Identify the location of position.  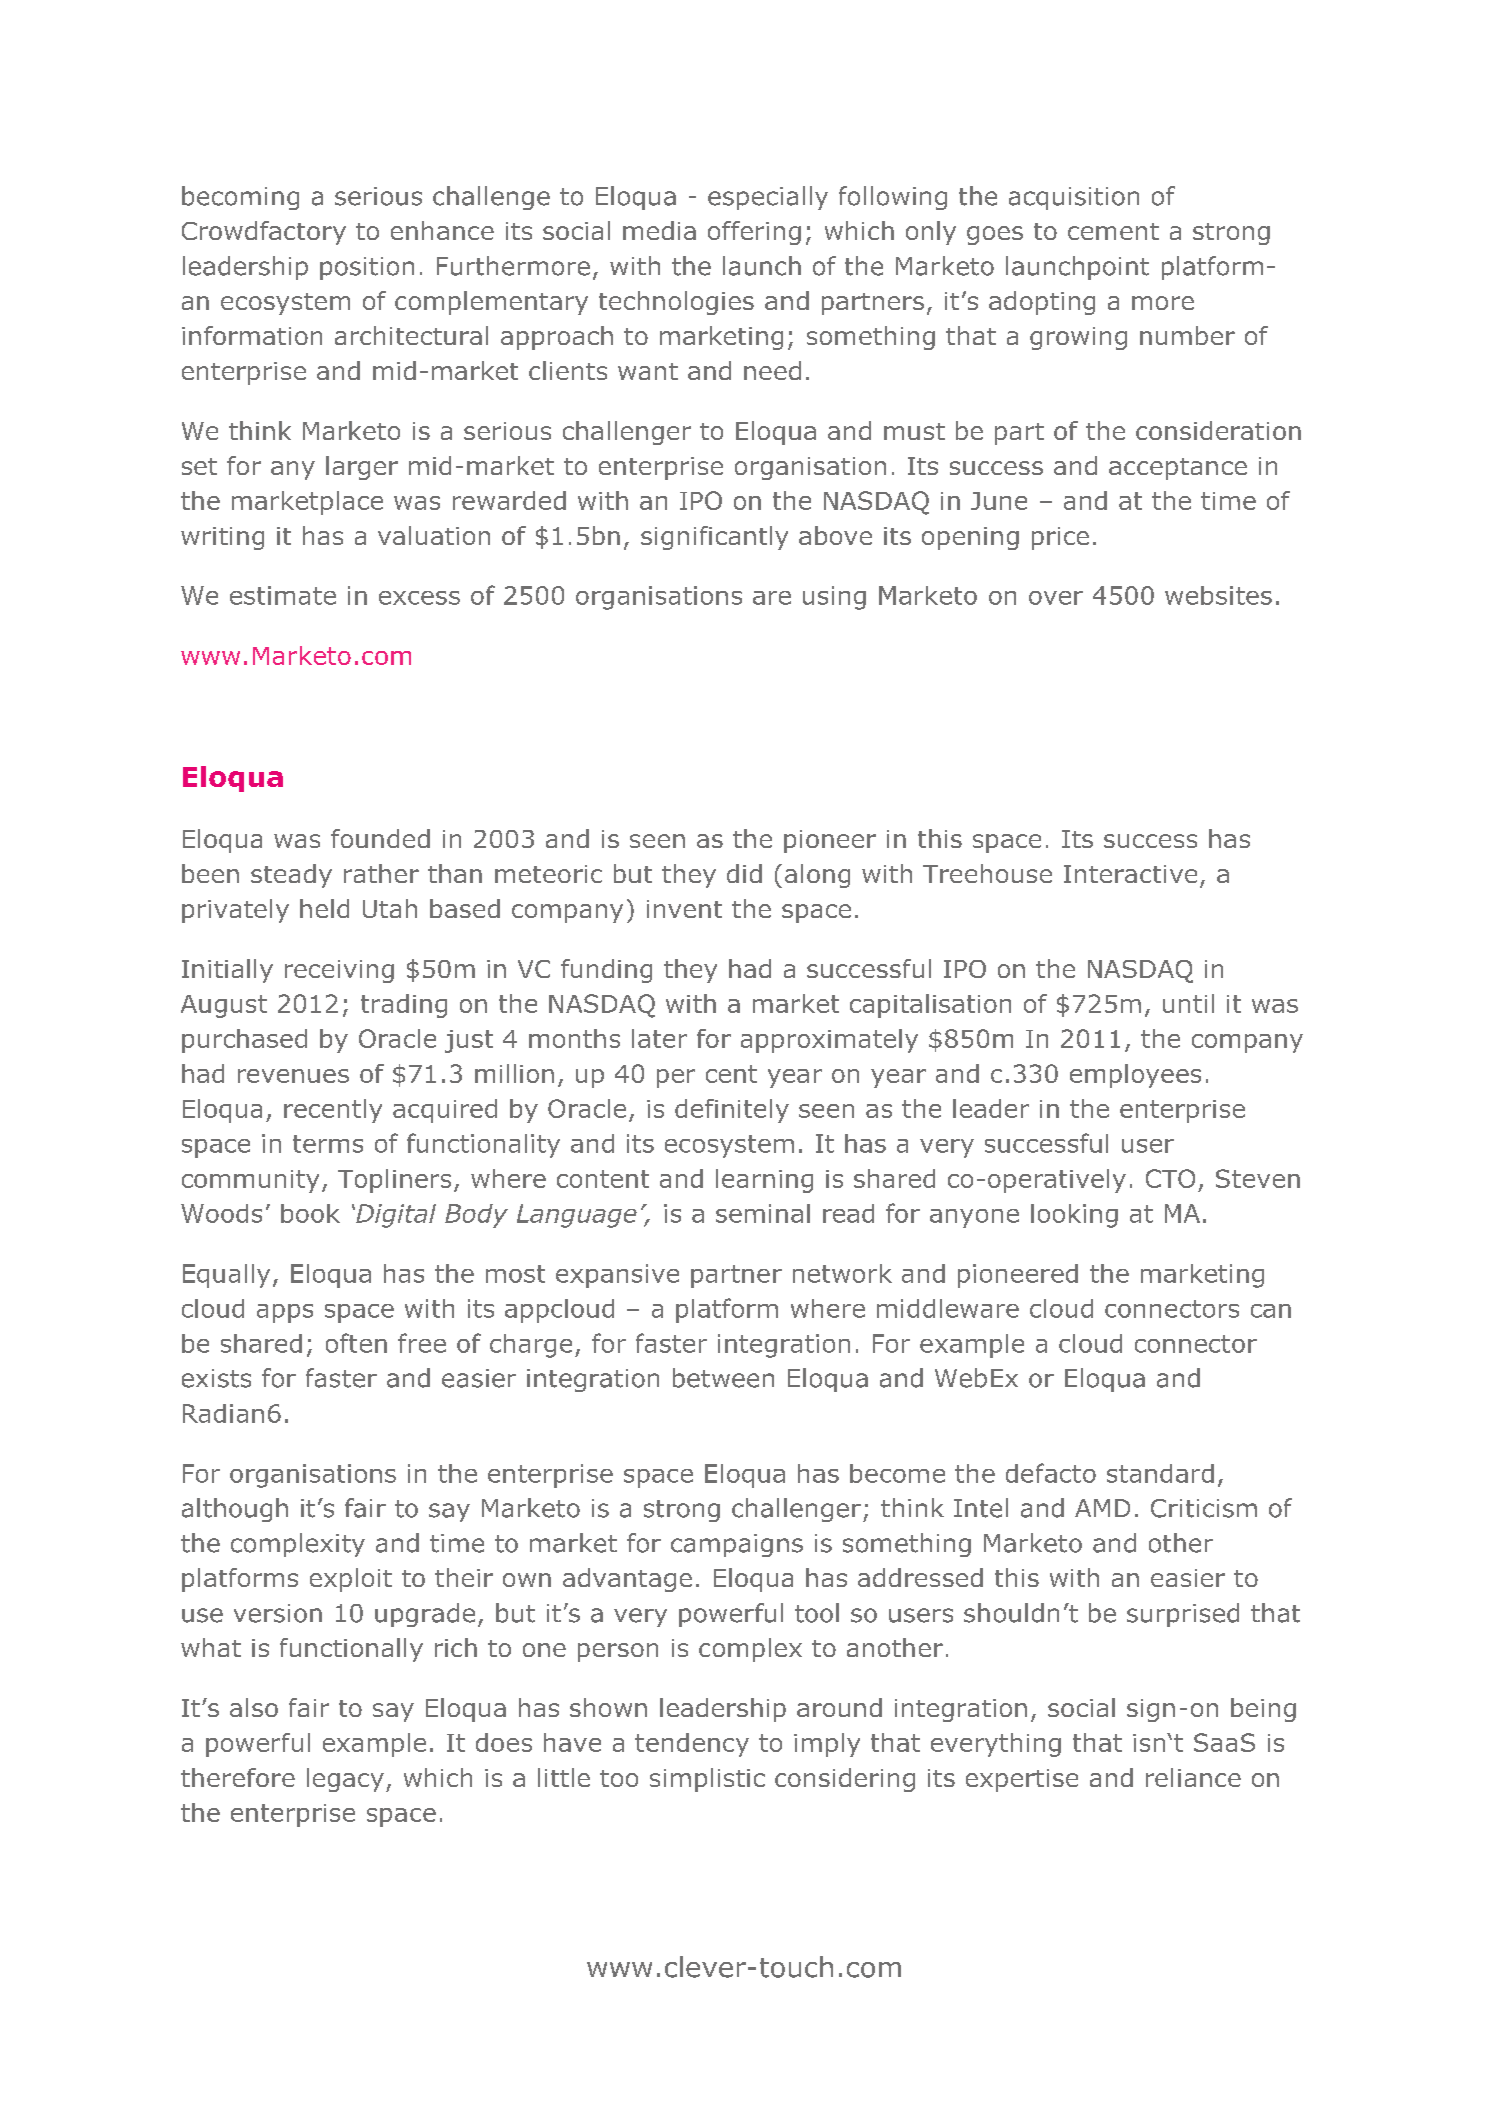
(367, 268).
